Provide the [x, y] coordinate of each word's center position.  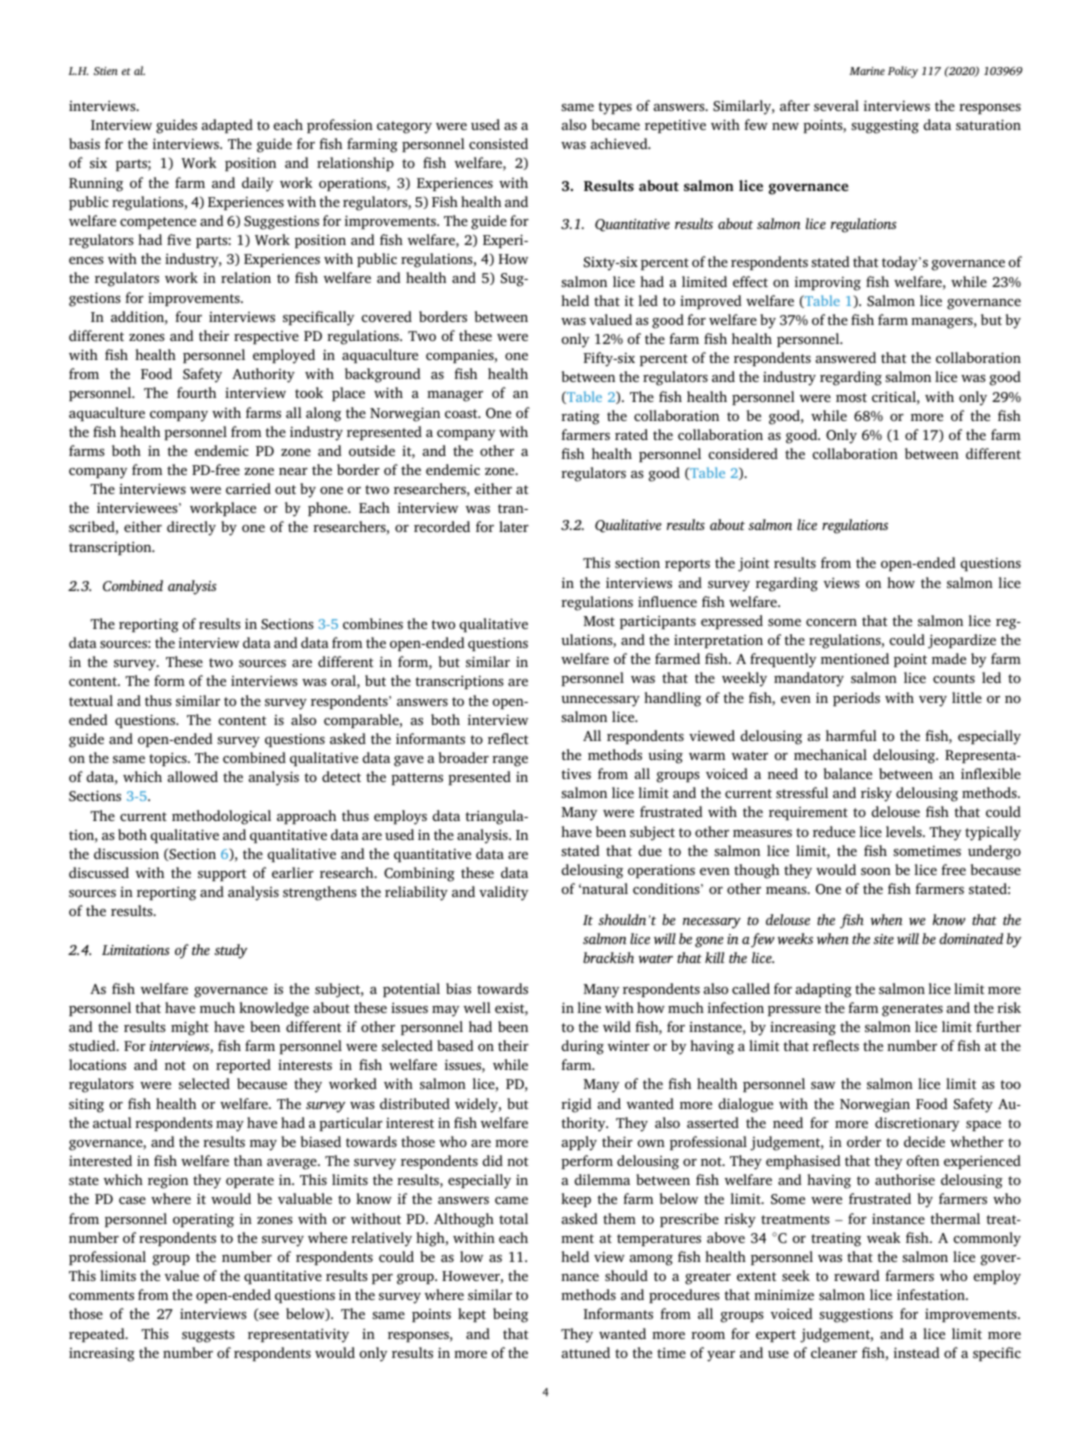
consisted [498, 143]
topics [169, 759]
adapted [227, 126]
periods [856, 699]
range [510, 761]
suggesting [885, 127]
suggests [208, 1336]
